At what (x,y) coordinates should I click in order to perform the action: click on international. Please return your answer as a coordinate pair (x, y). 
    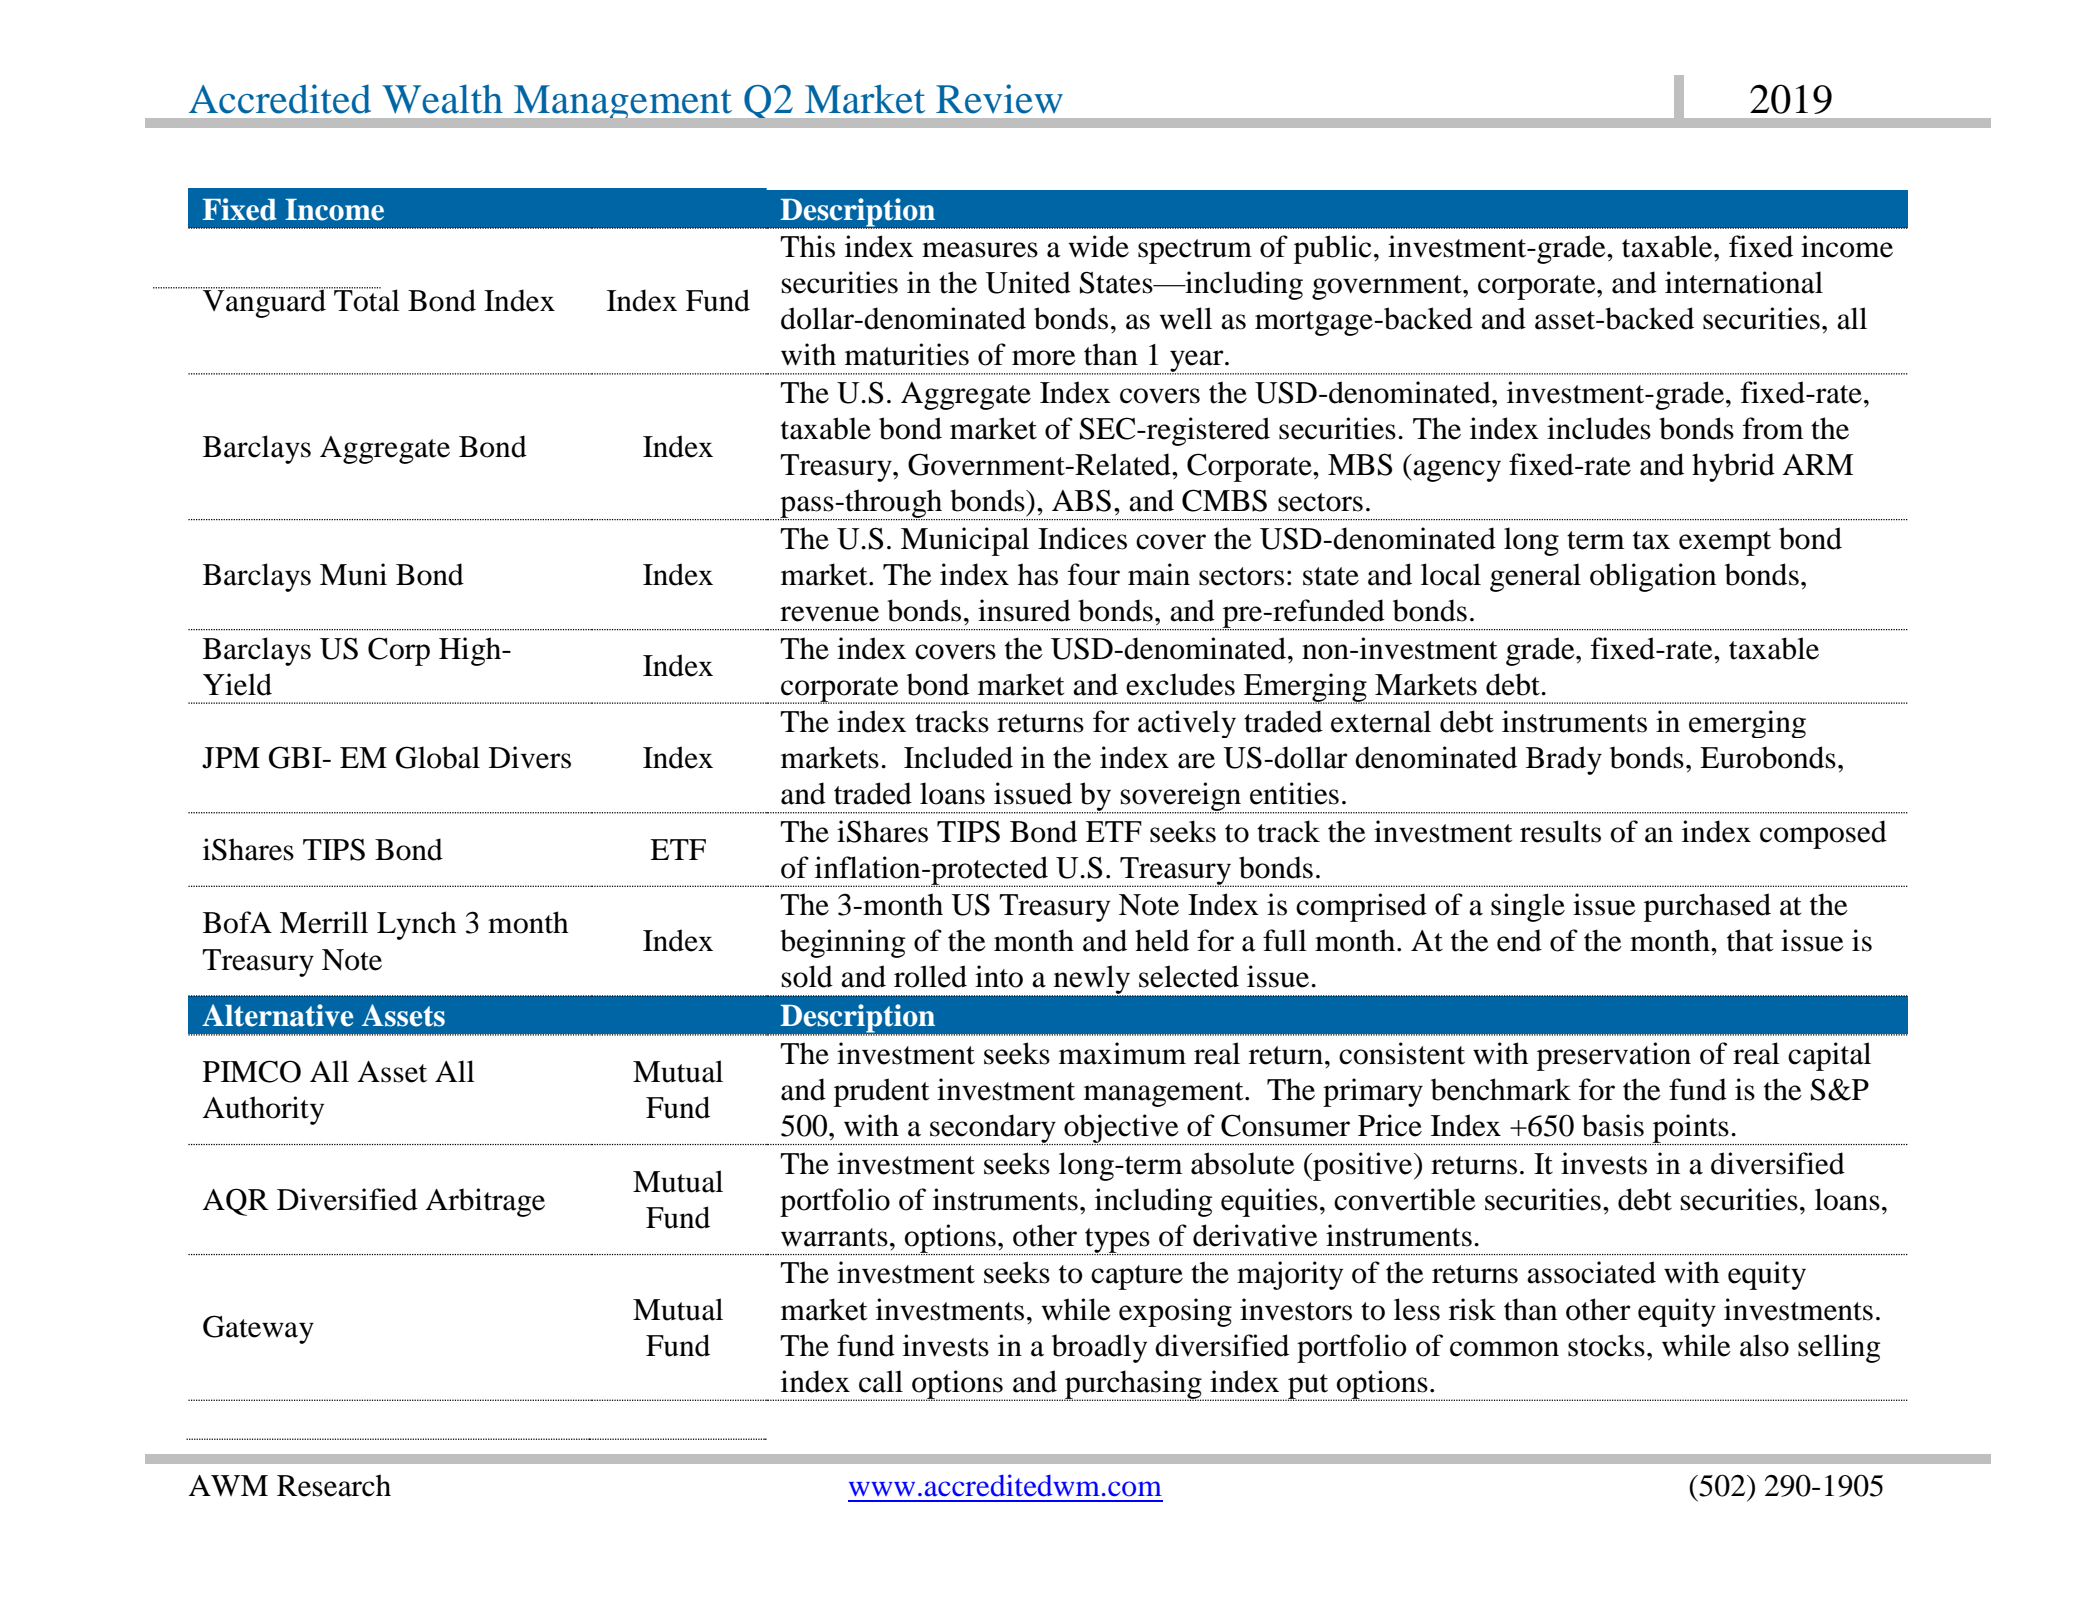
    Looking at the image, I should click on (1744, 282).
